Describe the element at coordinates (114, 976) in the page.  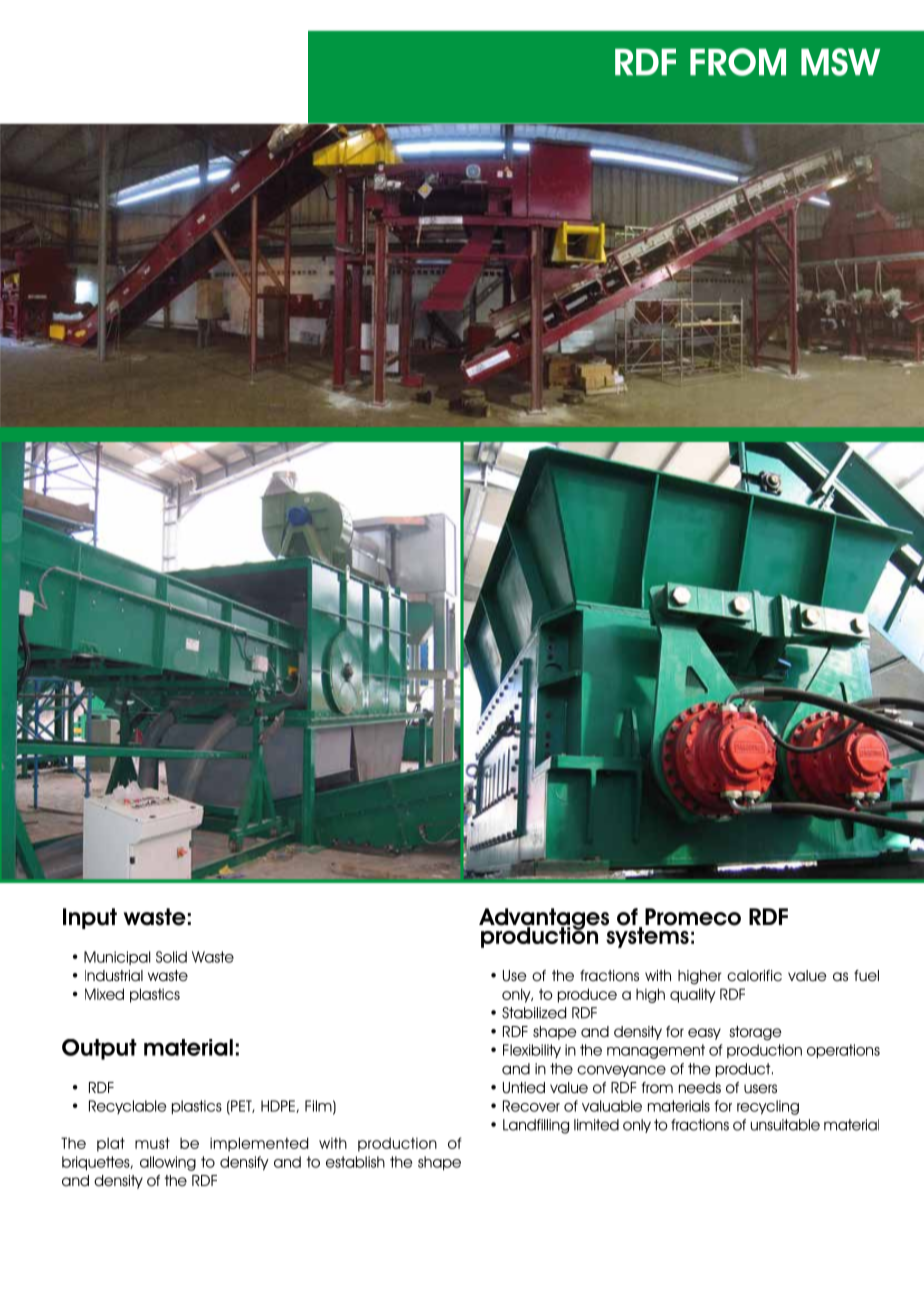
I see `Industrial` at that location.
